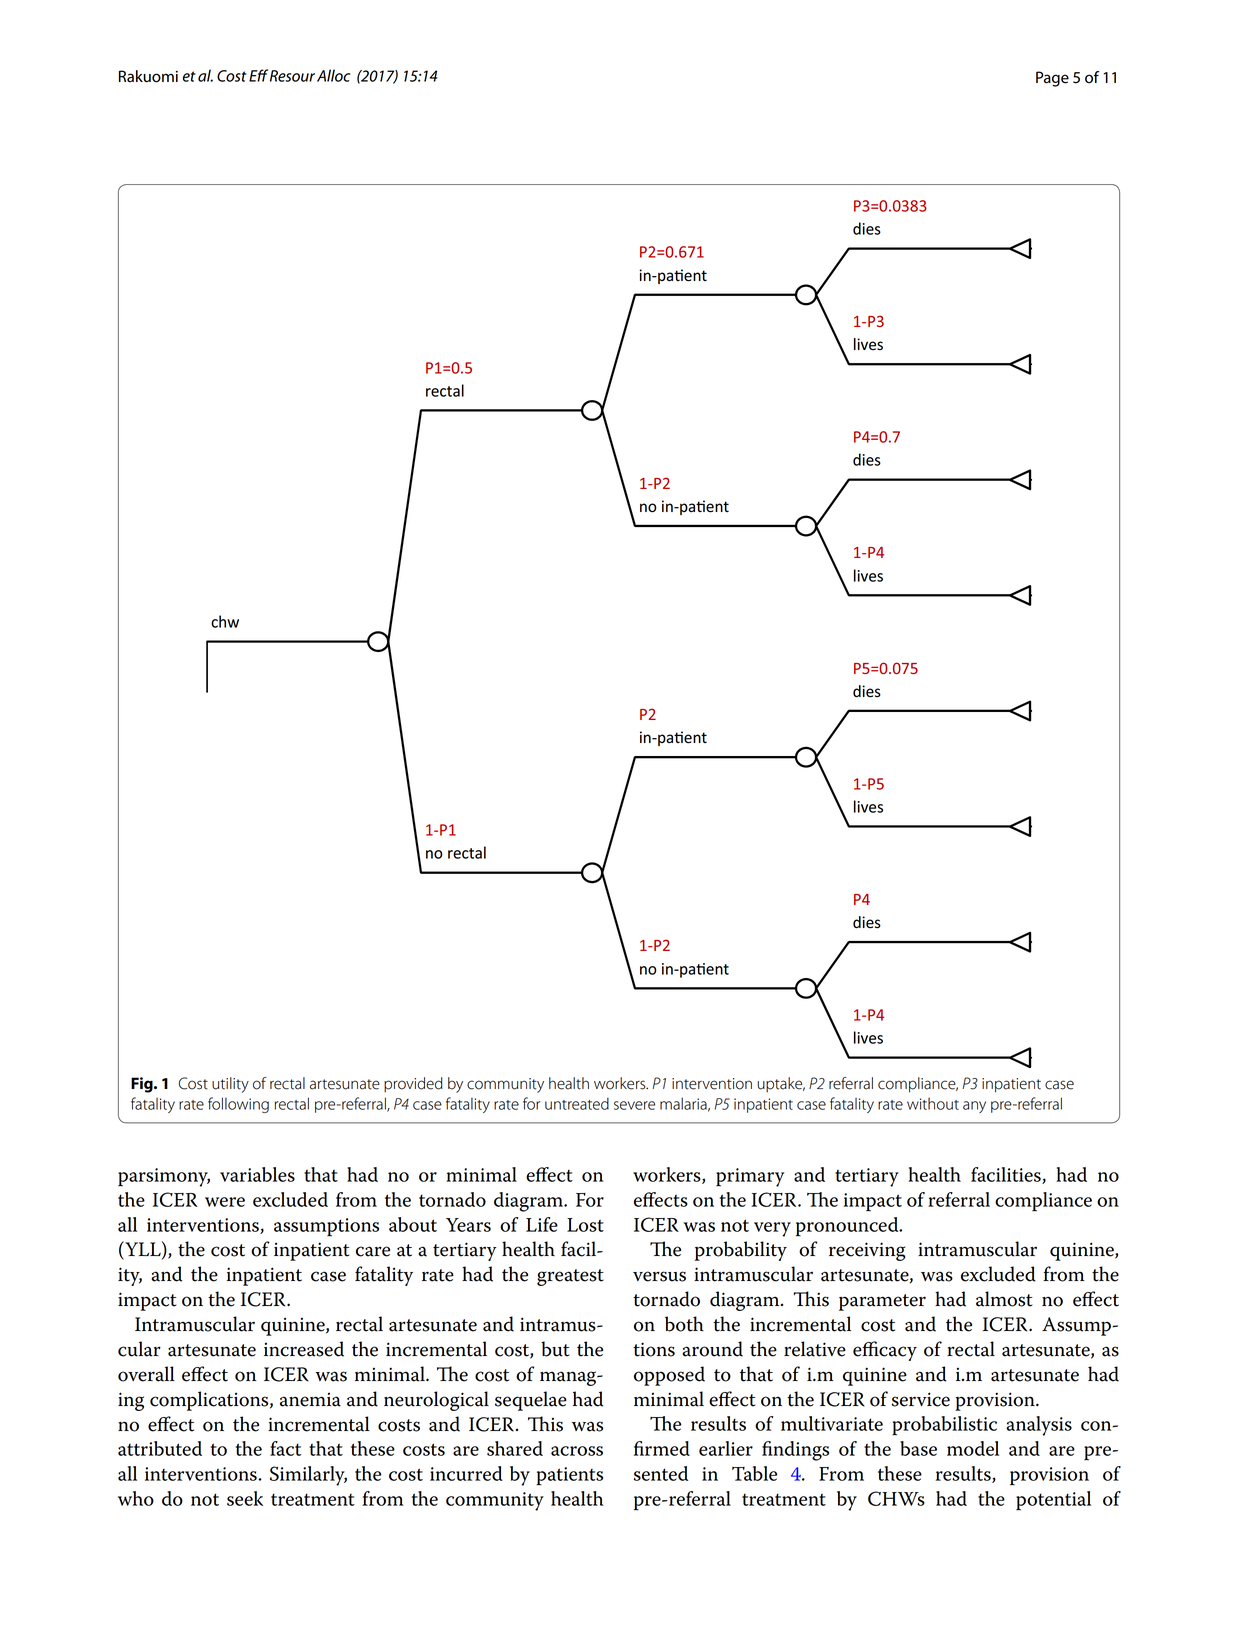  What do you see at coordinates (933, 1104) in the image?
I see `without` at bounding box center [933, 1104].
